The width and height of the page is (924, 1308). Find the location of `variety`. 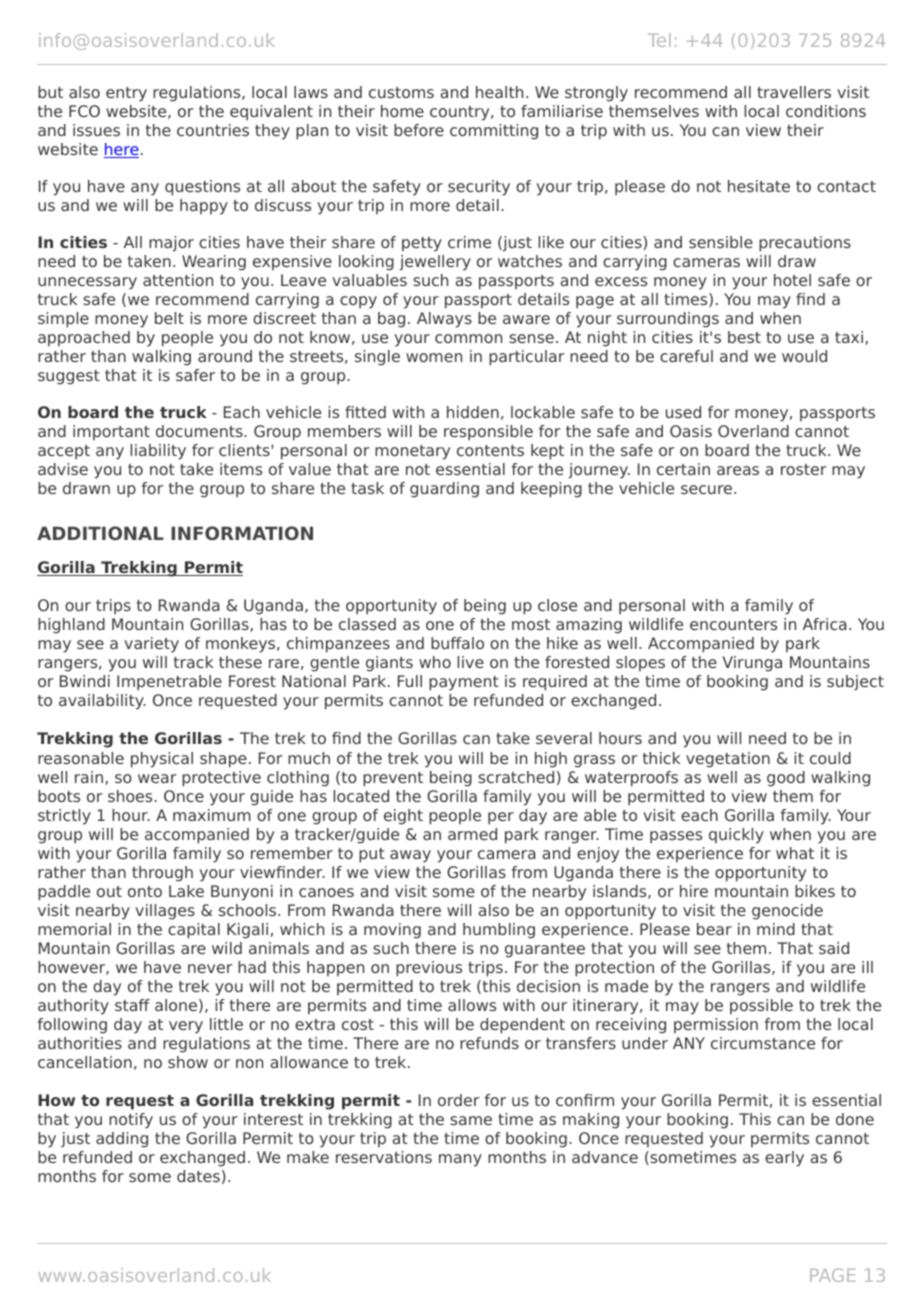

variety is located at coordinates (151, 645).
